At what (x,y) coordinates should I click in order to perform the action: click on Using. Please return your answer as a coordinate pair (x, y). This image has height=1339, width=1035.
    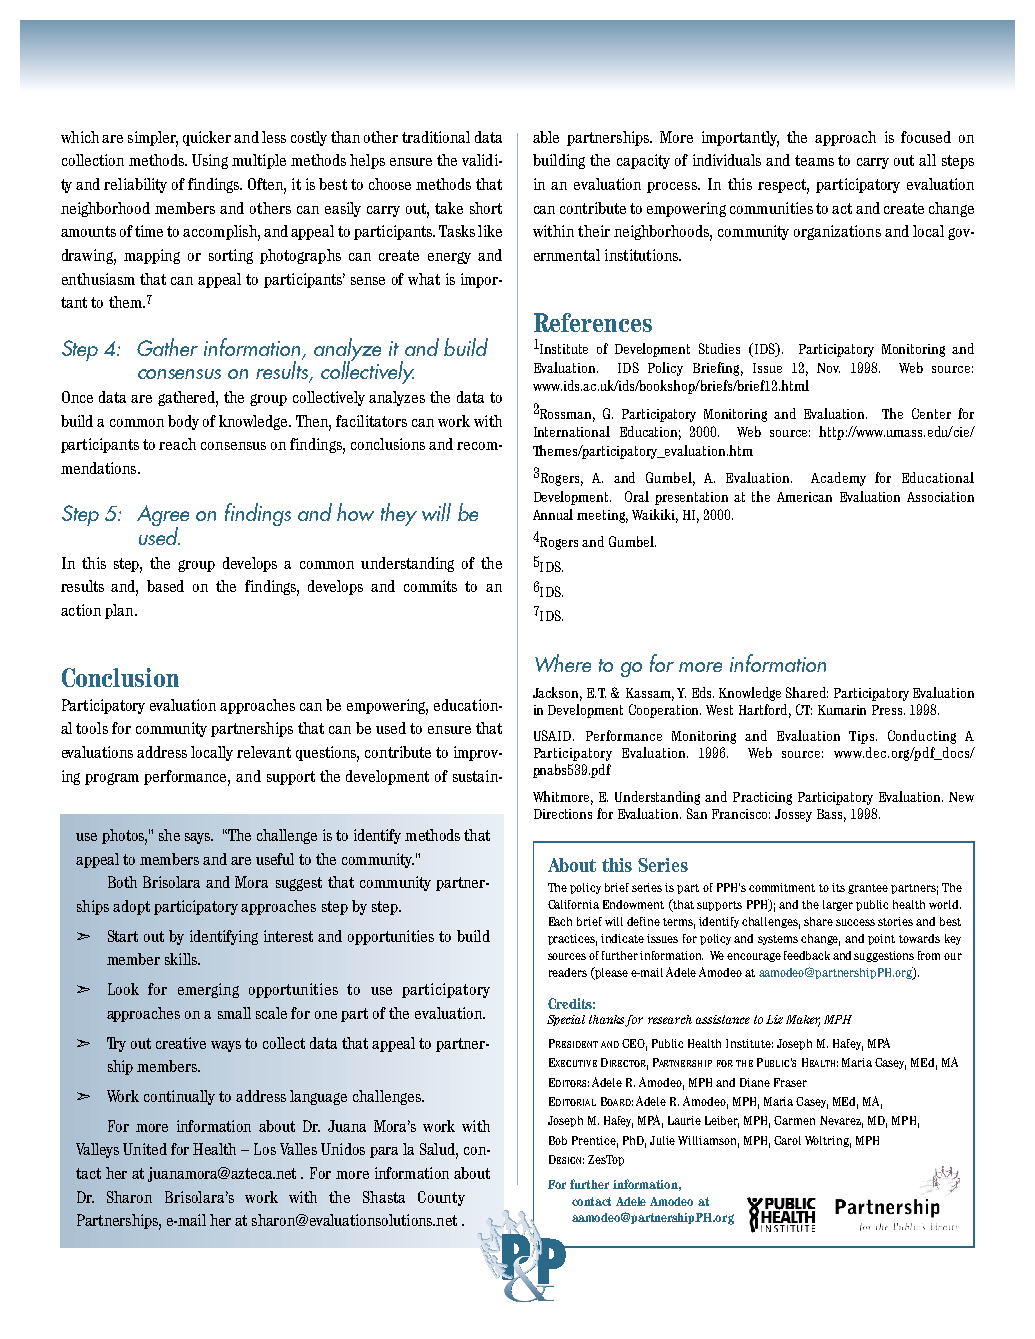
    Looking at the image, I should click on (210, 161).
